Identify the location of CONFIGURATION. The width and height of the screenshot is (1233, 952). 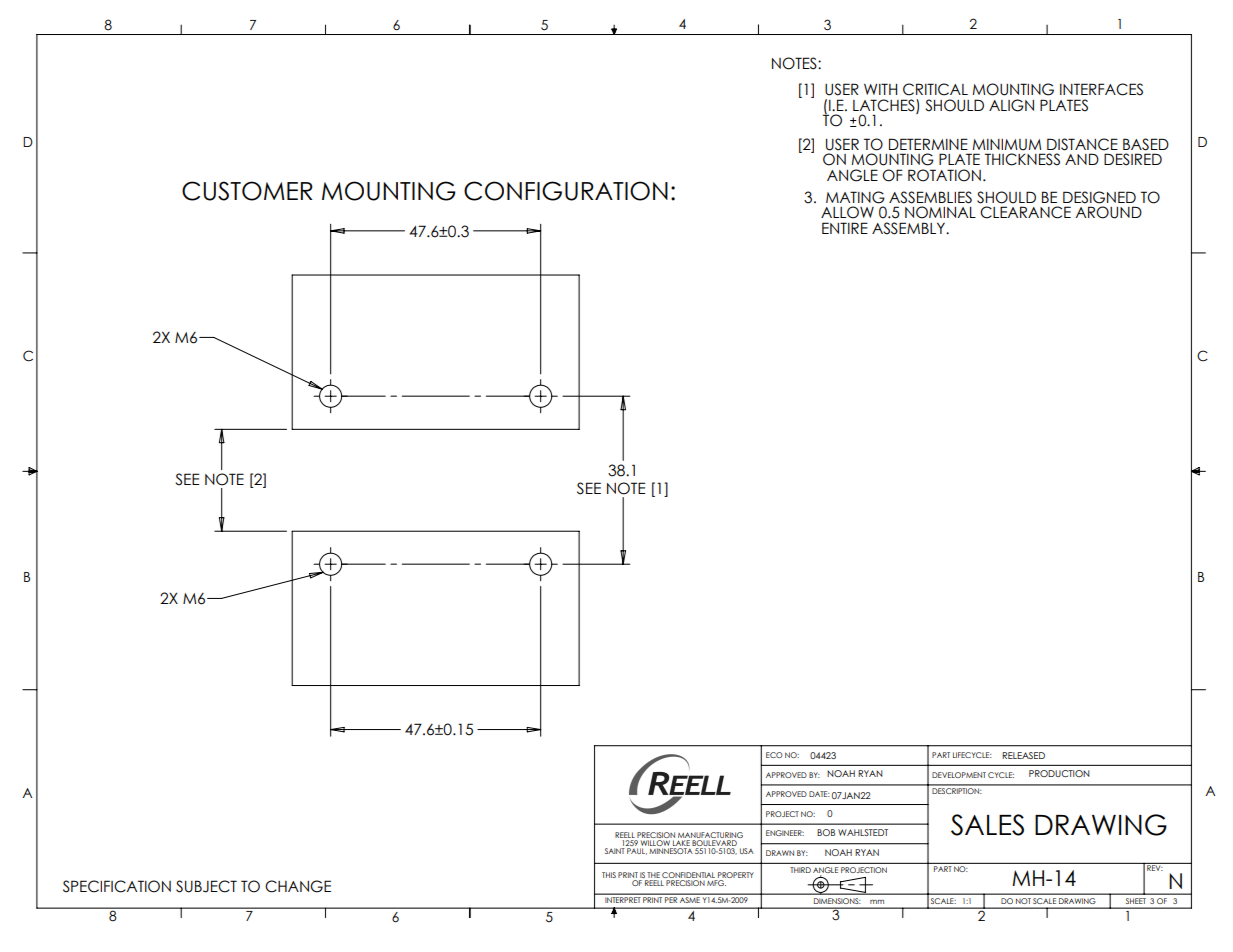
(566, 191).
